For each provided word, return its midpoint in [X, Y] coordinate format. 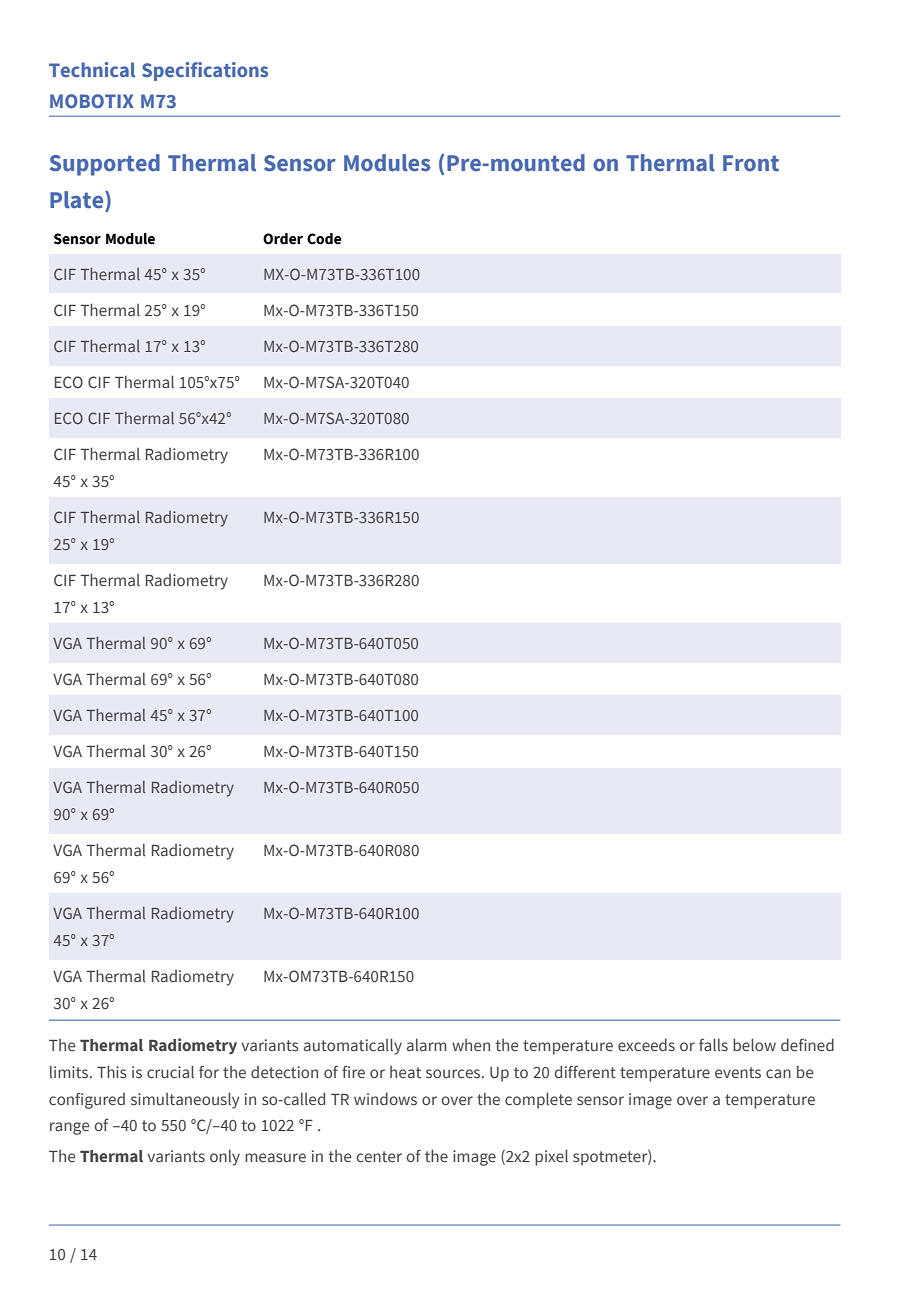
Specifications [205, 71]
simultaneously [185, 1100]
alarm [427, 1045]
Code [324, 239]
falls [713, 1044]
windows [385, 1098]
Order [283, 239]
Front [751, 163]
